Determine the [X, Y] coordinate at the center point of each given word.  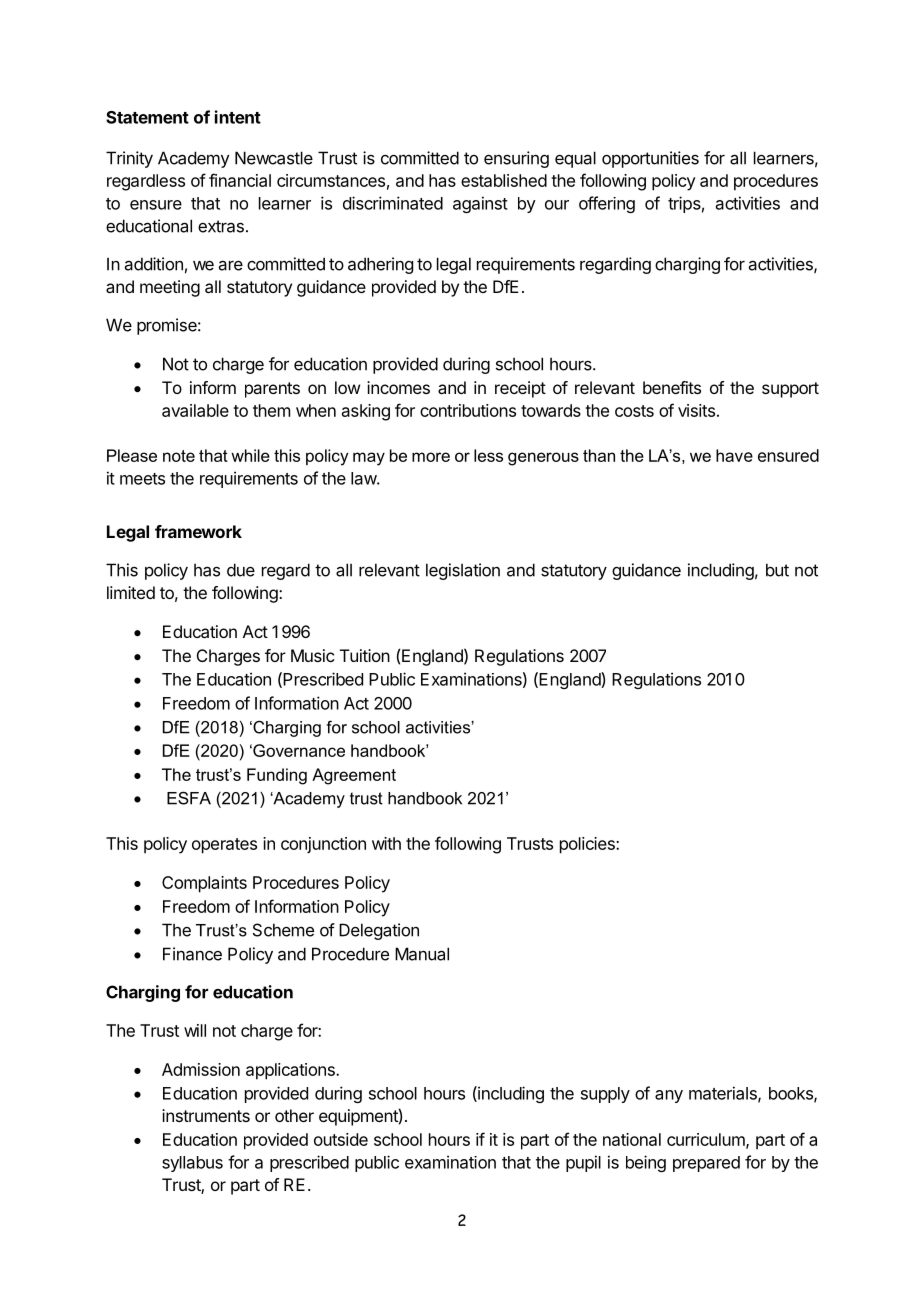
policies [588, 845]
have [734, 455]
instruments [206, 1115]
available [195, 410]
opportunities [650, 159]
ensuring [516, 159]
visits [696, 410]
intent [238, 117]
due [241, 570]
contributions [468, 410]
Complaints [204, 884]
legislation [463, 571]
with [386, 843]
